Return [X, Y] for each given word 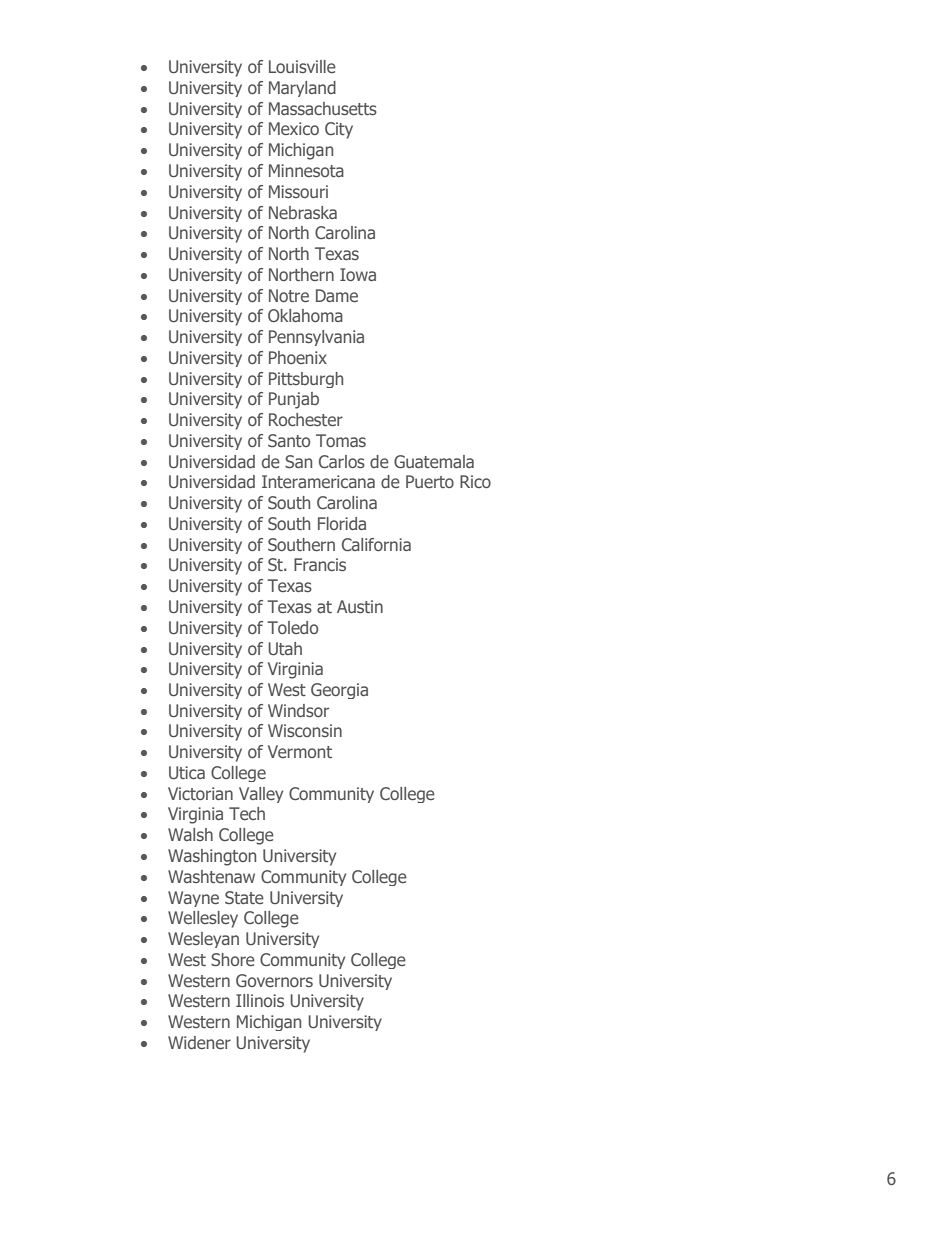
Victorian [200, 793]
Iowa [358, 274]
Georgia [339, 691]
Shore [233, 959]
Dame [337, 295]
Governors [274, 980]
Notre [289, 295]
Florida [342, 523]
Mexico [294, 128]
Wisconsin [305, 730]
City [339, 130]
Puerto [430, 481]
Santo [289, 440]
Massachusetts [323, 108]
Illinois [260, 1000]
